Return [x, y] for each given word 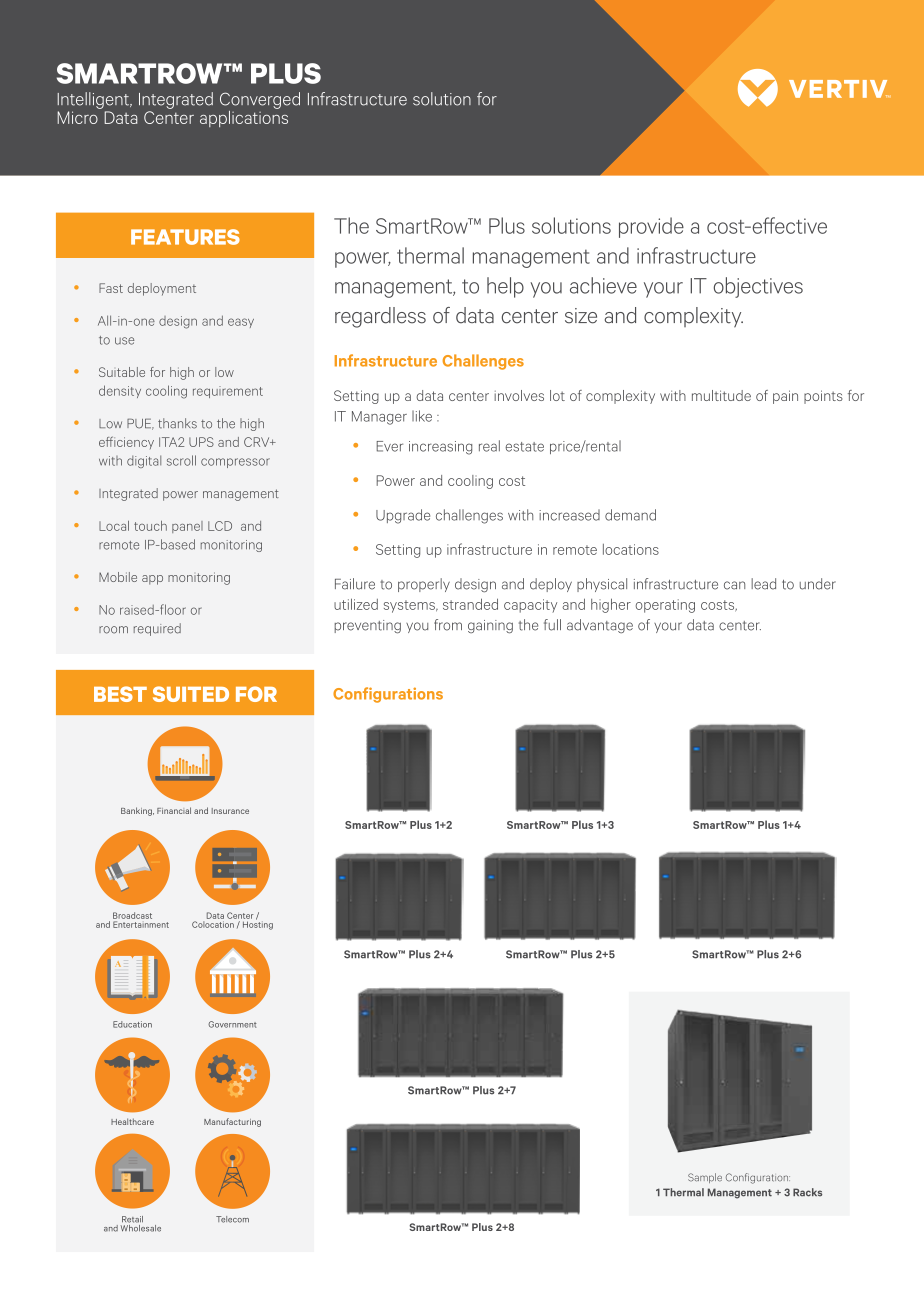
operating [665, 606]
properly [424, 585]
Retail [132, 1219]
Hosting [258, 924]
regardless [380, 317]
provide [651, 227]
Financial [174, 810]
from [448, 625]
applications [244, 117]
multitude [721, 395]
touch [150, 526]
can [734, 585]
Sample [705, 1178]
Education [132, 1024]
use [124, 341]
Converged [260, 100]
